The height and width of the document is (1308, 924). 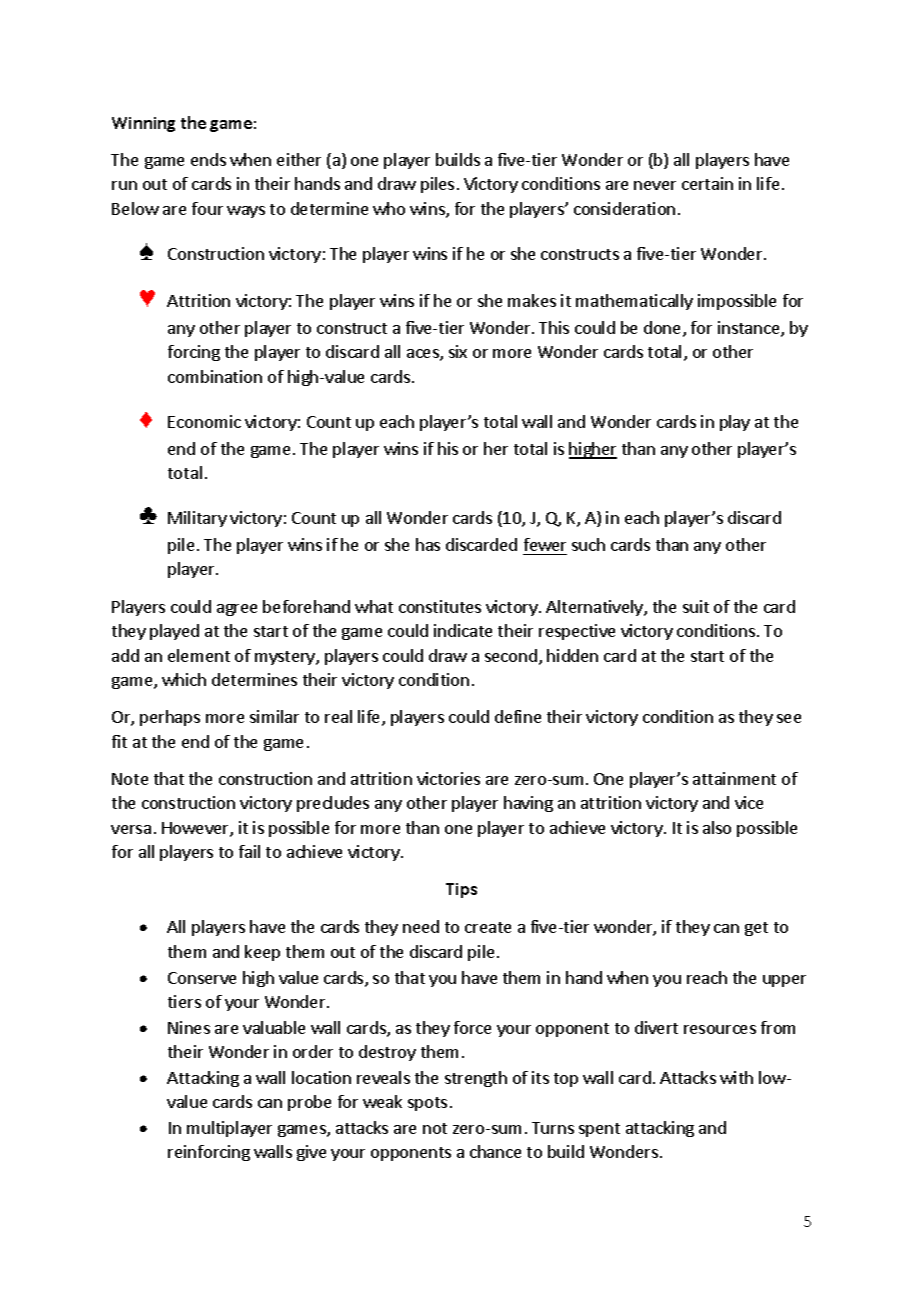 What do you see at coordinates (199, 655) in the document?
I see `element` at bounding box center [199, 655].
